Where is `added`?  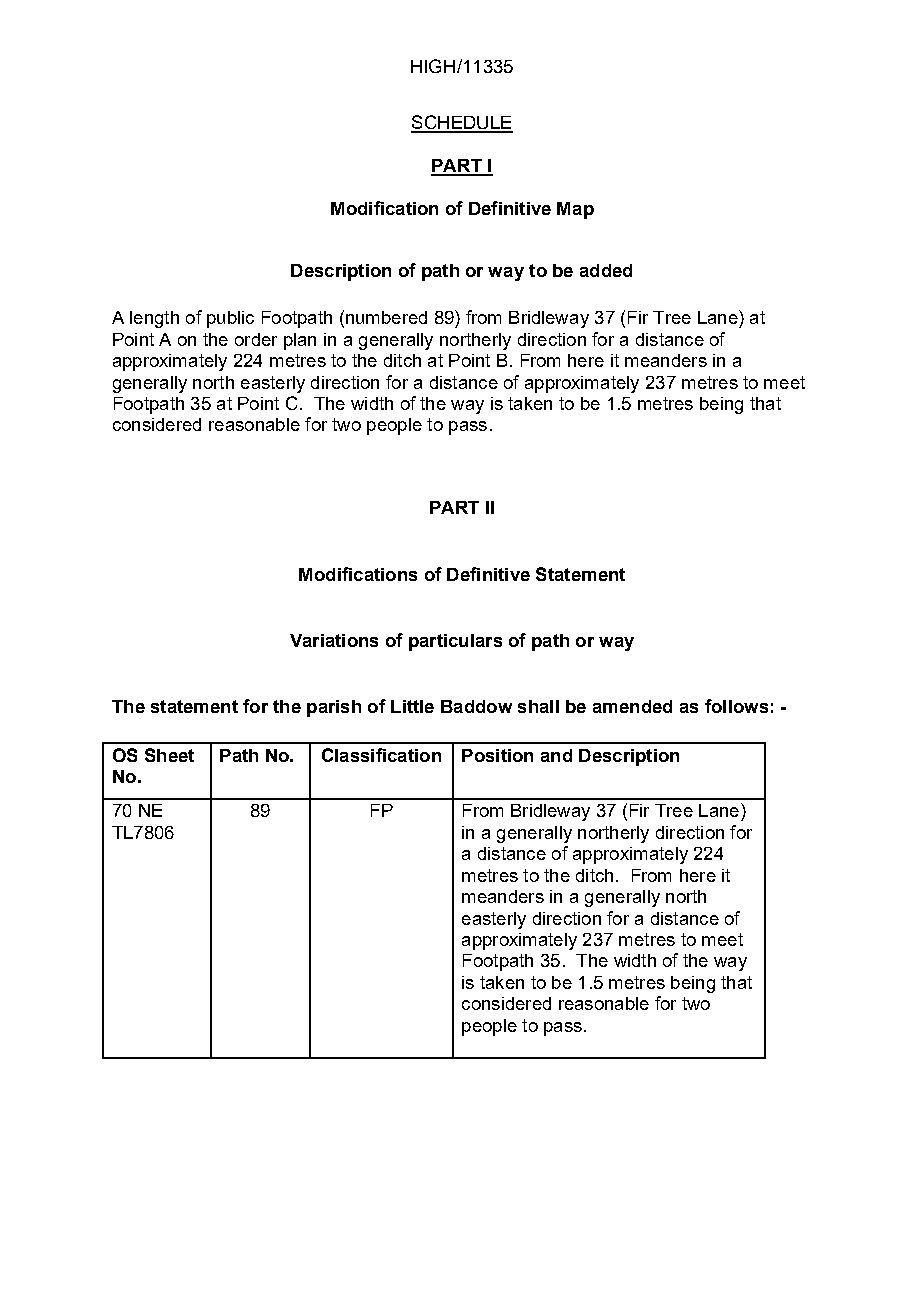 added is located at coordinates (606, 270).
